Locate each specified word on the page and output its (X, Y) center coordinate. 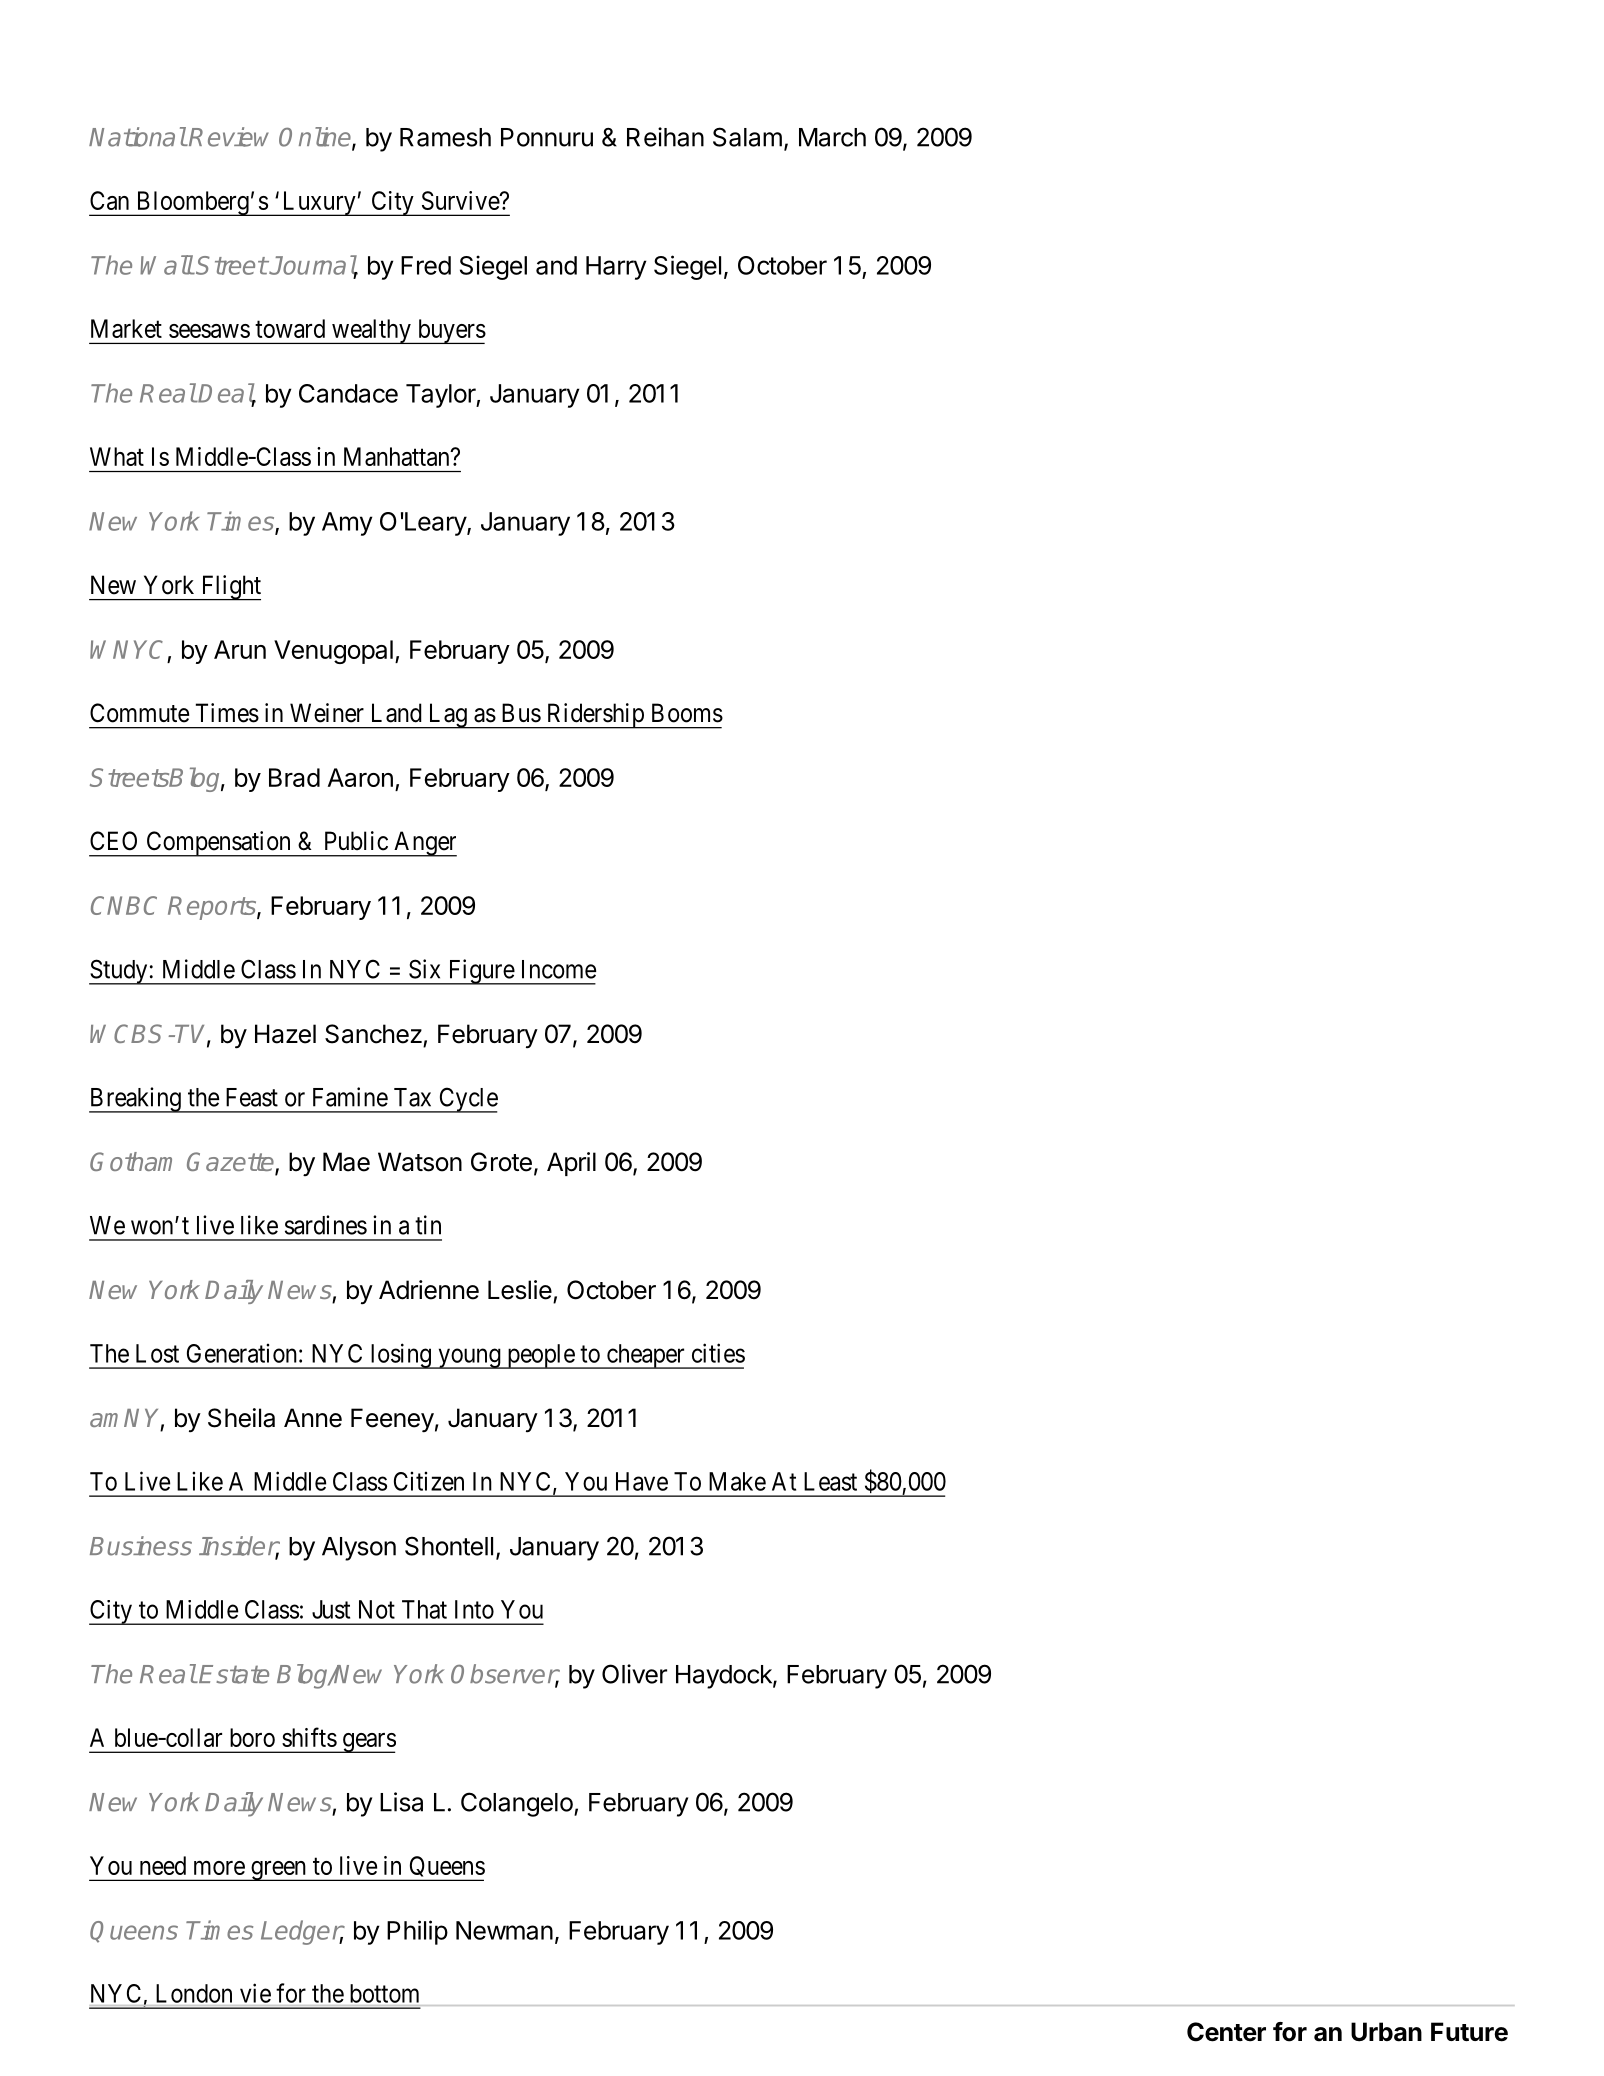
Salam (747, 137)
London (194, 1993)
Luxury (319, 203)
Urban (1386, 2032)
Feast (252, 1097)
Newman (504, 1930)
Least (830, 1481)
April (571, 1164)
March (832, 137)
